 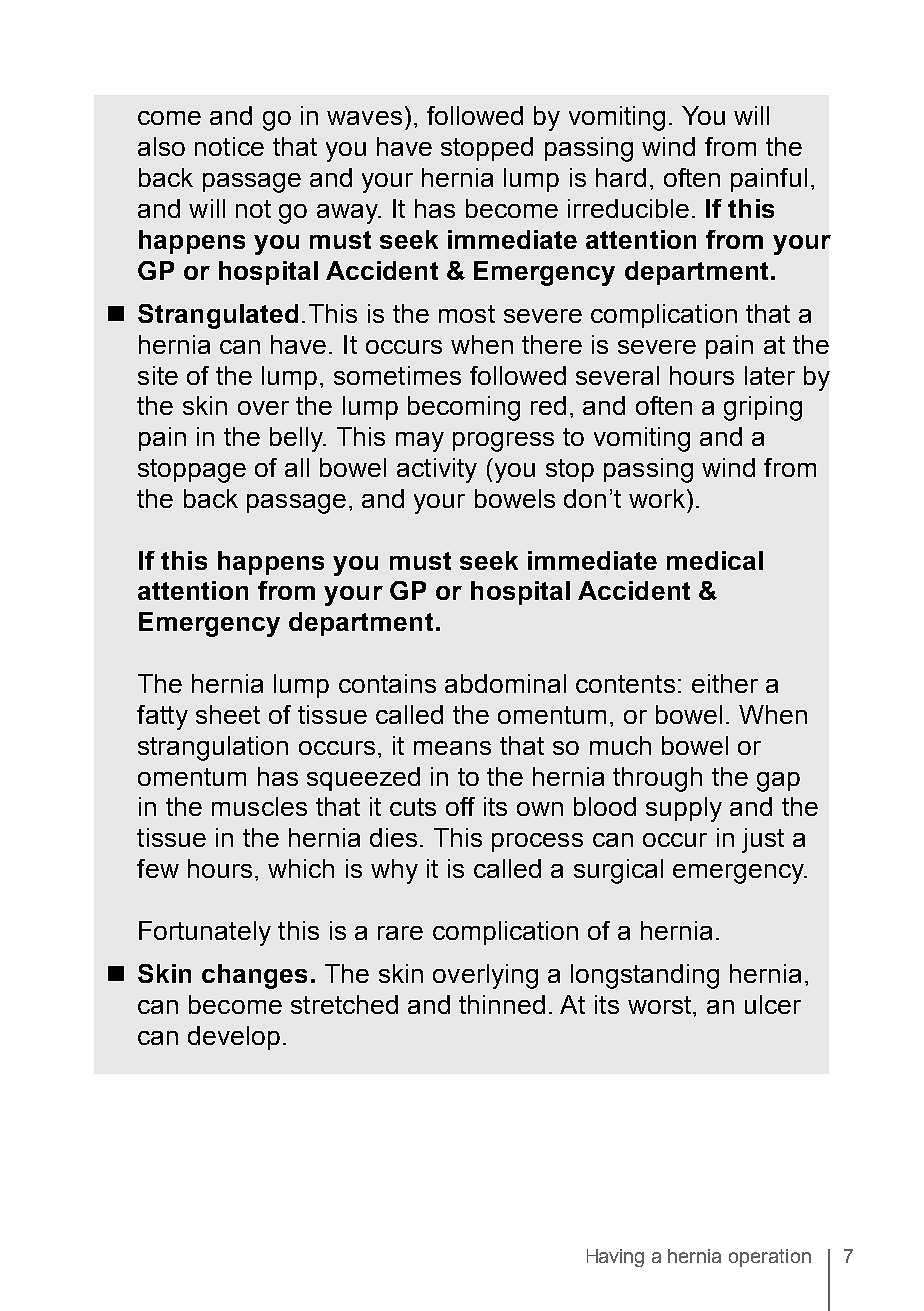 I want to click on develop, so click(x=234, y=1038).
